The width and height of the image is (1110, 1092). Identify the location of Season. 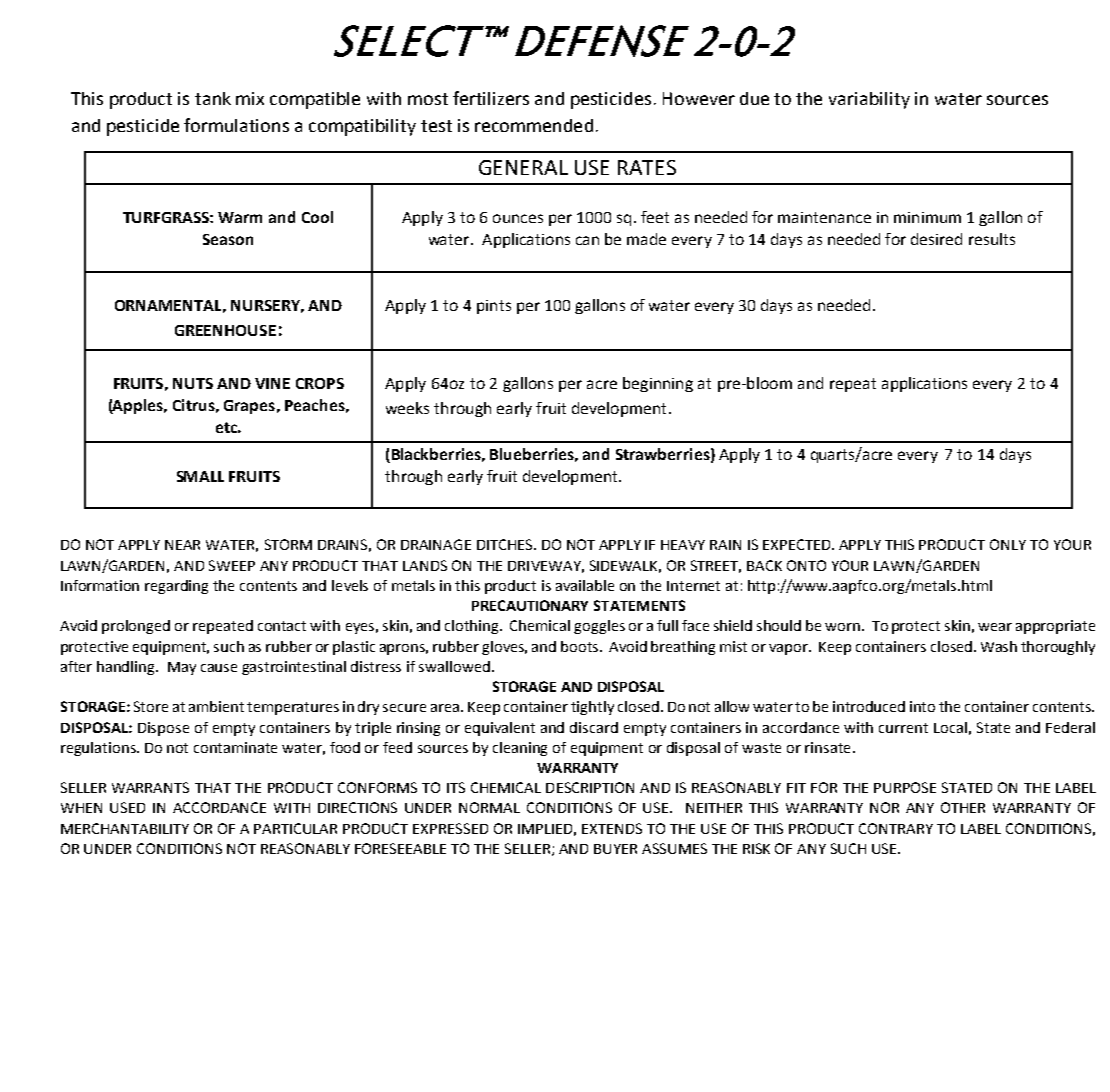
(228, 239).
